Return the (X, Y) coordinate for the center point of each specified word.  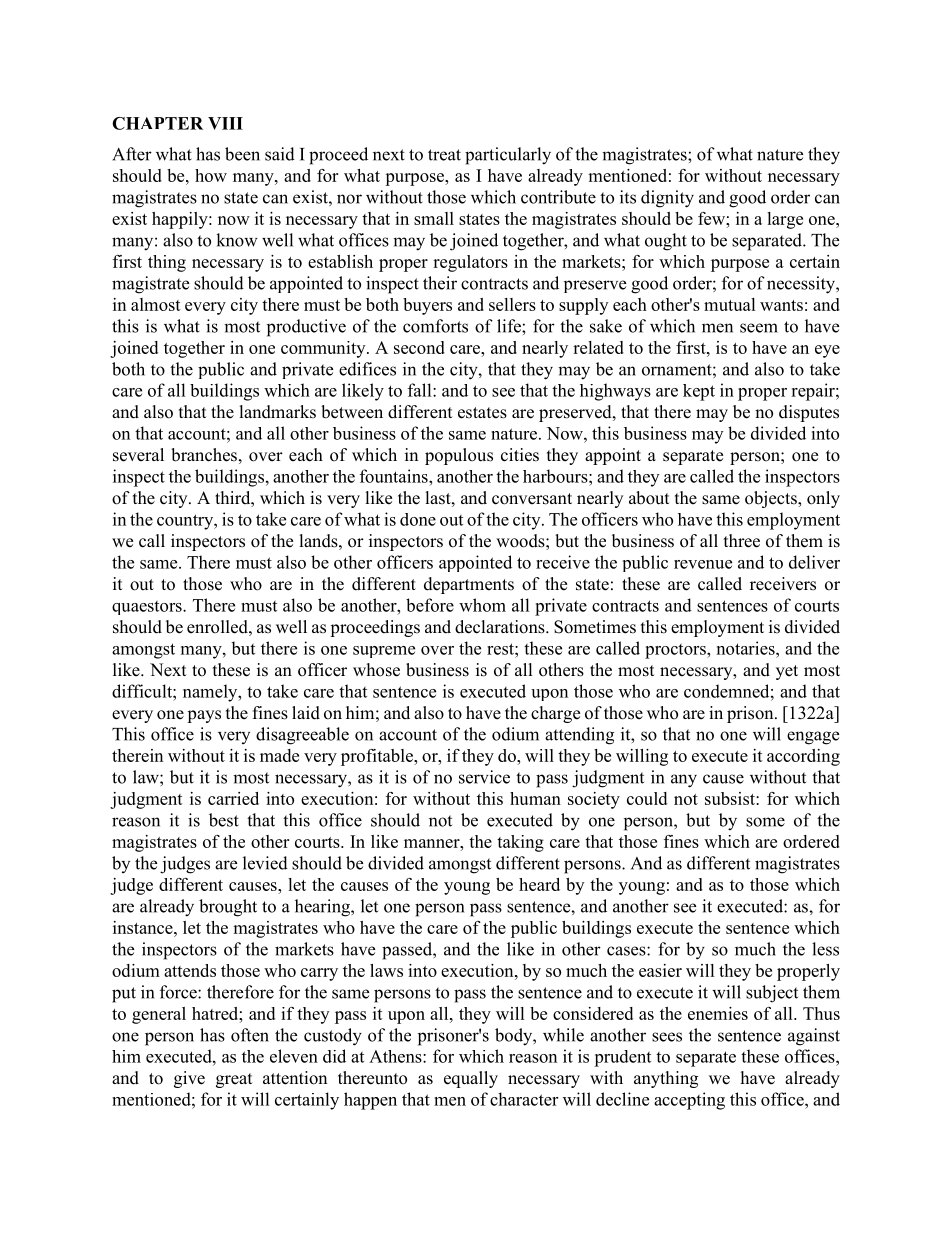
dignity (667, 199)
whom (482, 605)
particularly (508, 156)
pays (204, 716)
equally (471, 1079)
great (234, 1080)
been (242, 154)
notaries (747, 648)
